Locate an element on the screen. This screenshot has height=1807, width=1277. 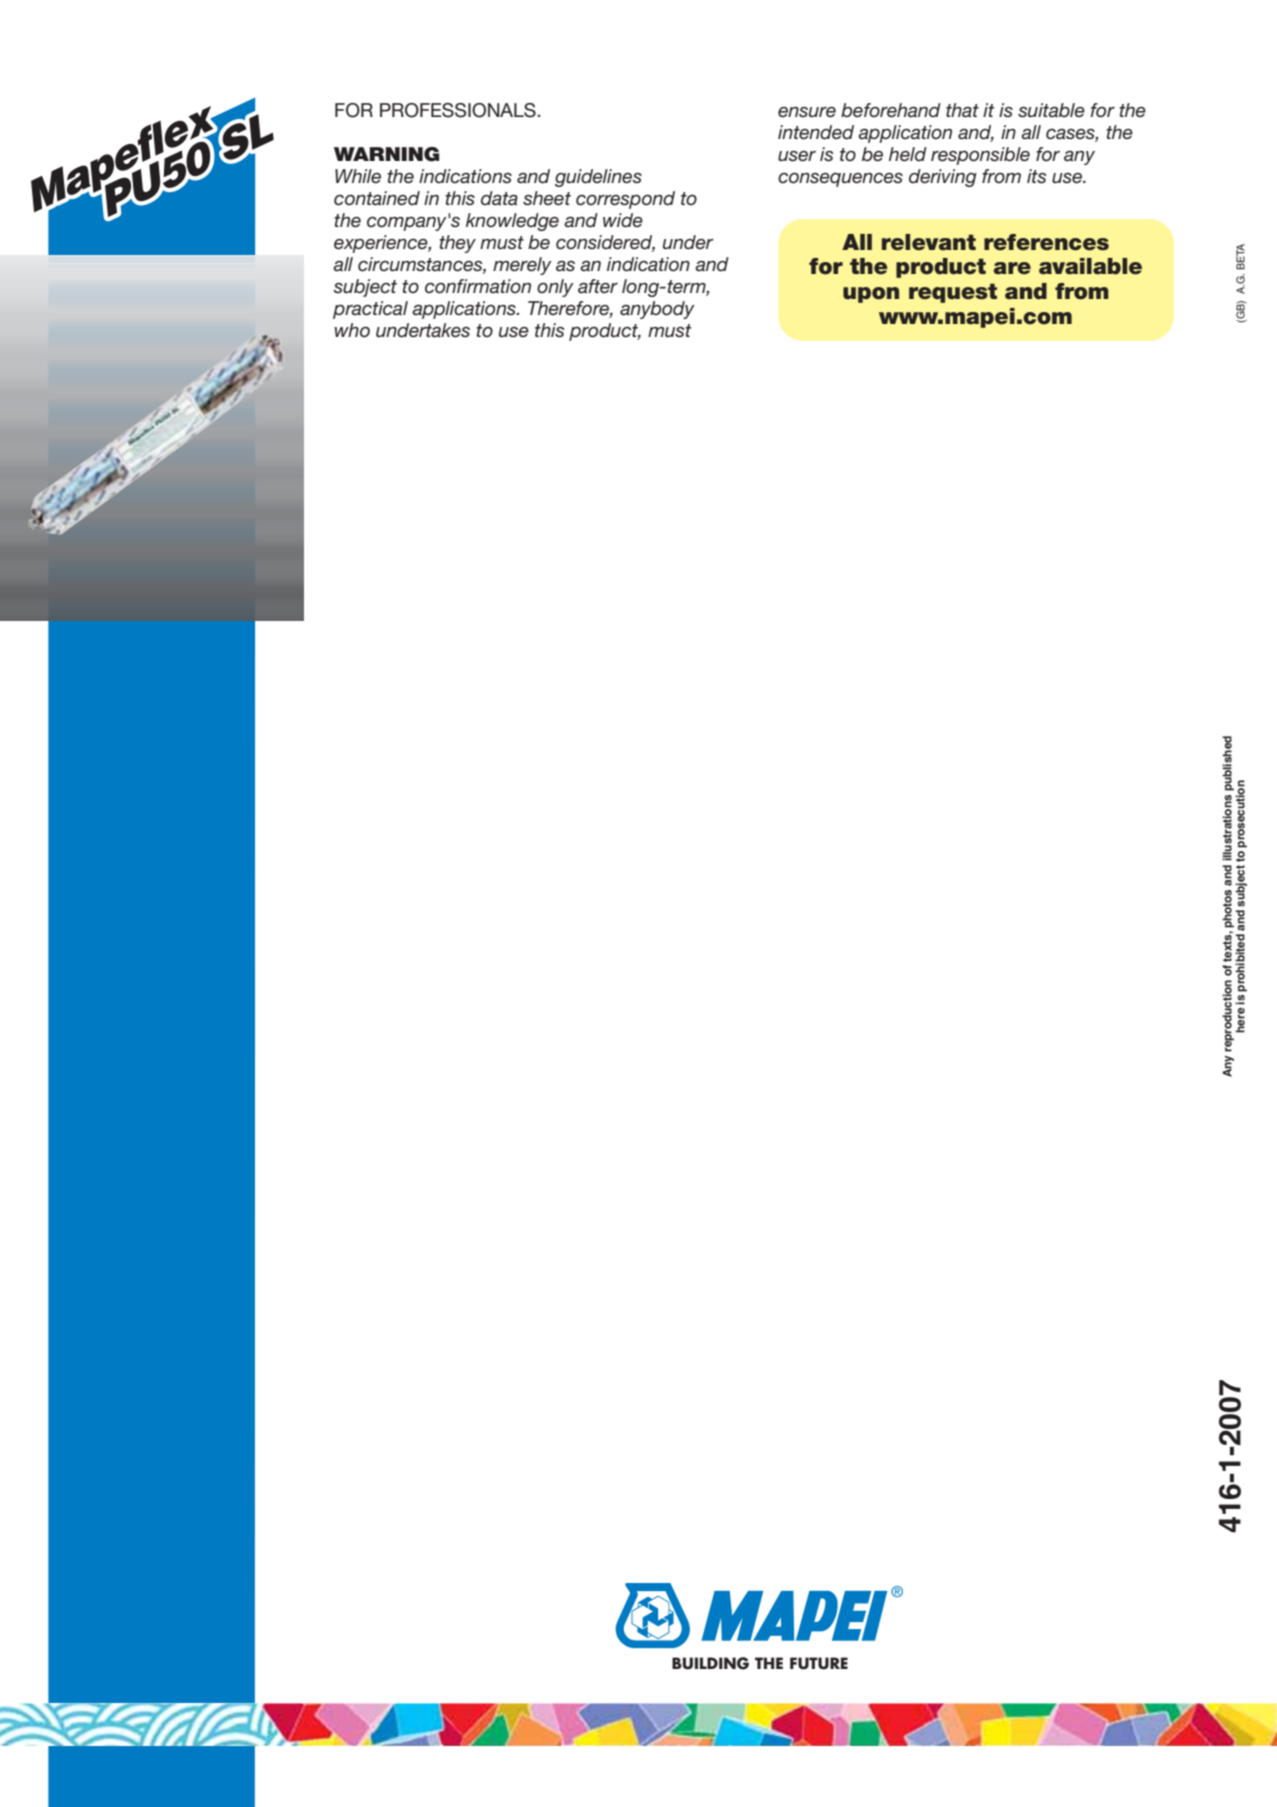
request is located at coordinates (953, 293).
